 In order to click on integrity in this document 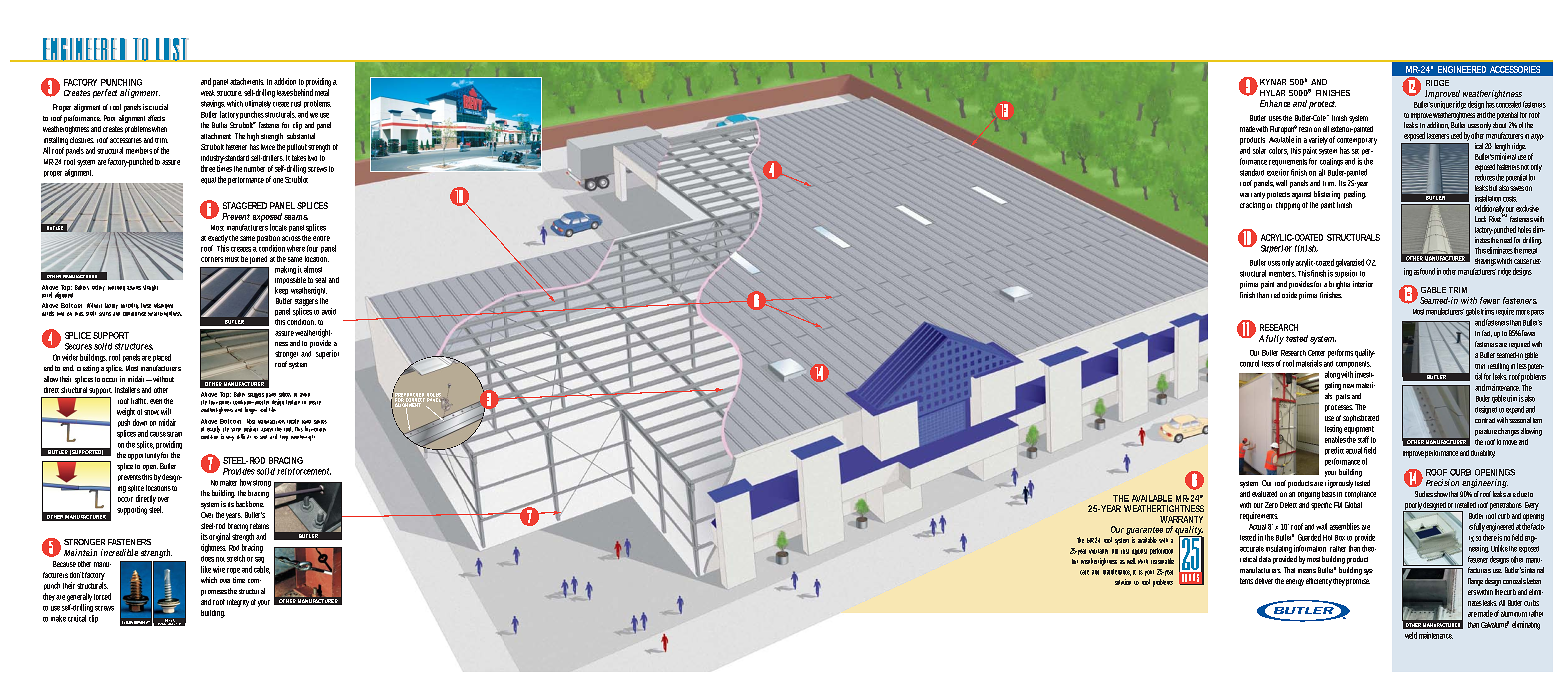, I will do `click(238, 603)`.
